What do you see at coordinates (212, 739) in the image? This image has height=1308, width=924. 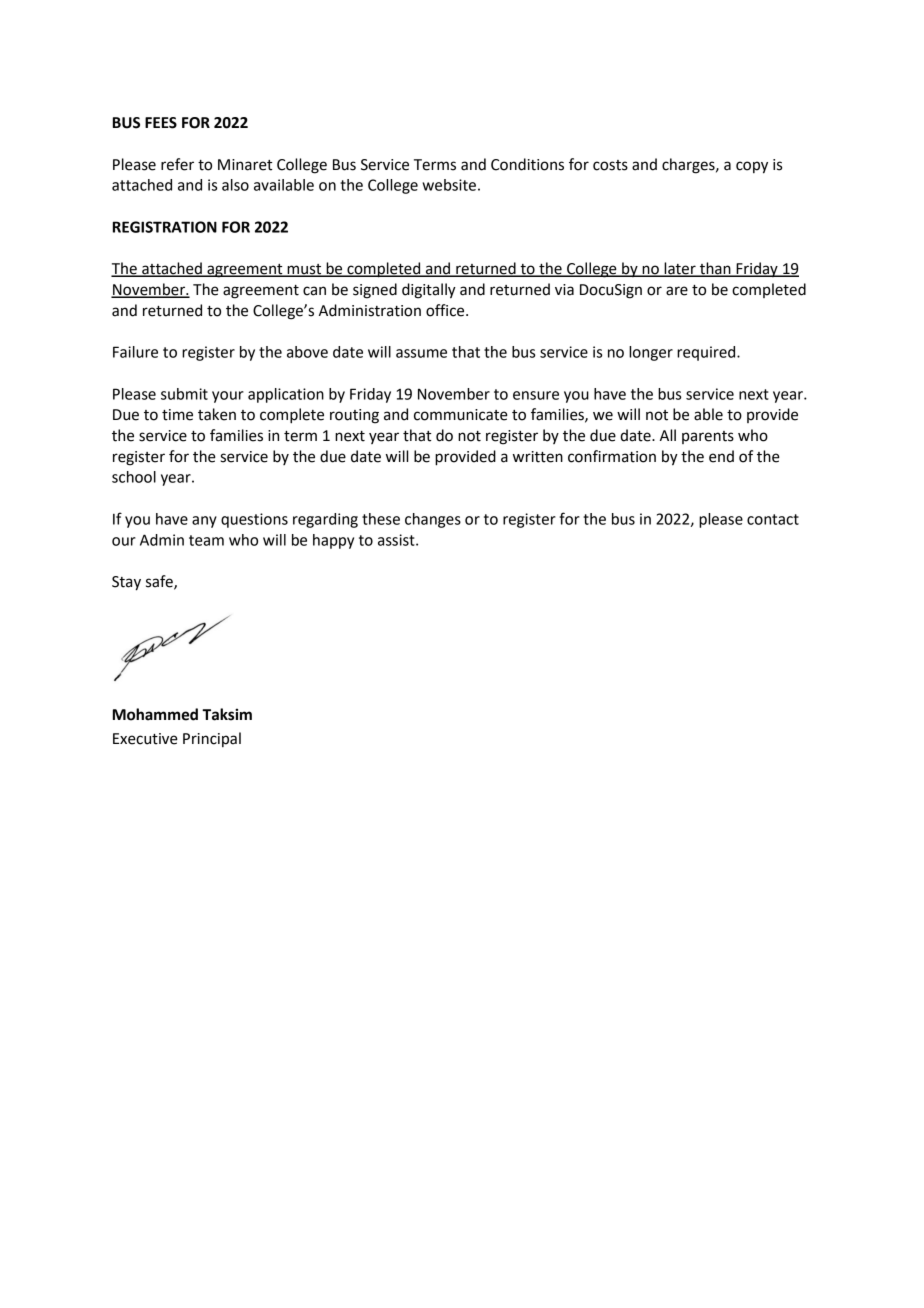 I see `Principal` at bounding box center [212, 739].
